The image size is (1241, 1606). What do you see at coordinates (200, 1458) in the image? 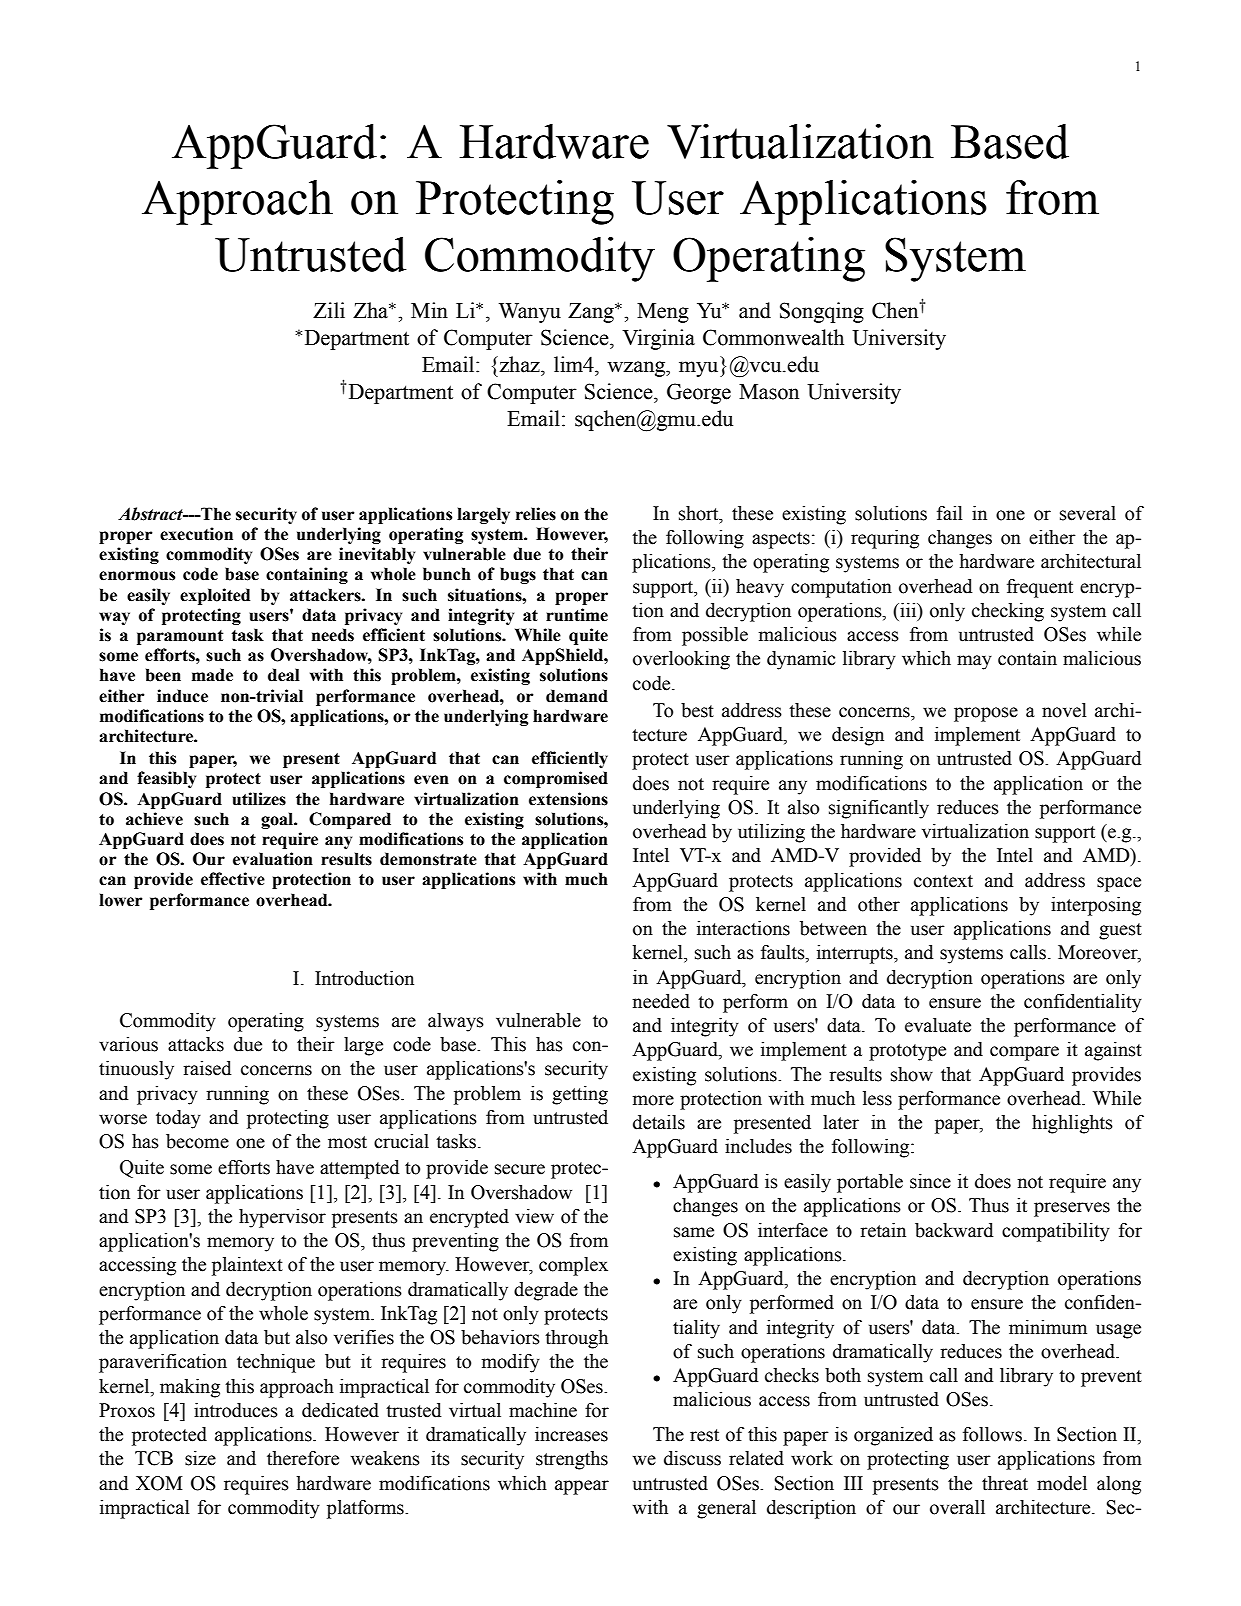
I see `size` at bounding box center [200, 1458].
